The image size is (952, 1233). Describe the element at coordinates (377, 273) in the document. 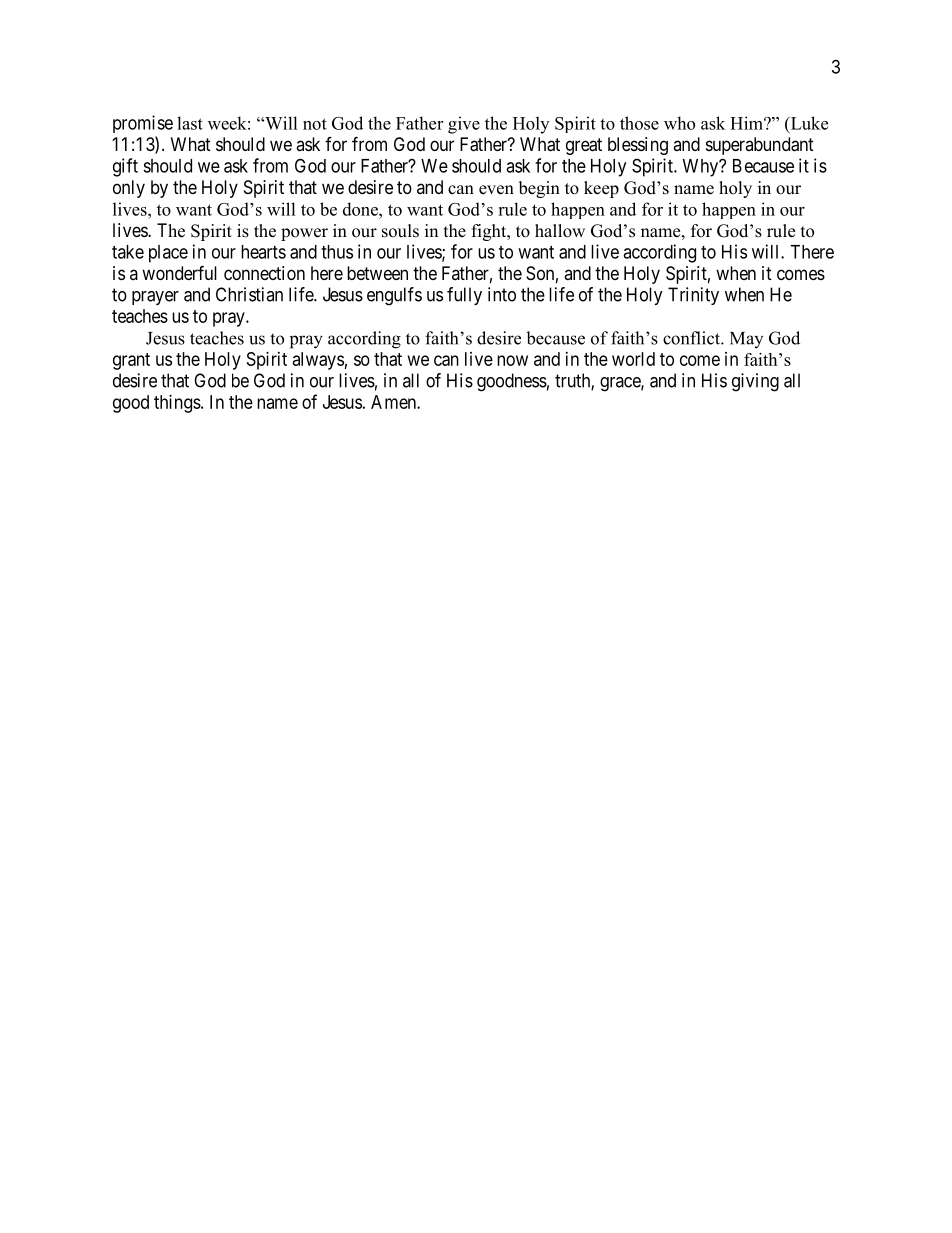

I see `between` at that location.
